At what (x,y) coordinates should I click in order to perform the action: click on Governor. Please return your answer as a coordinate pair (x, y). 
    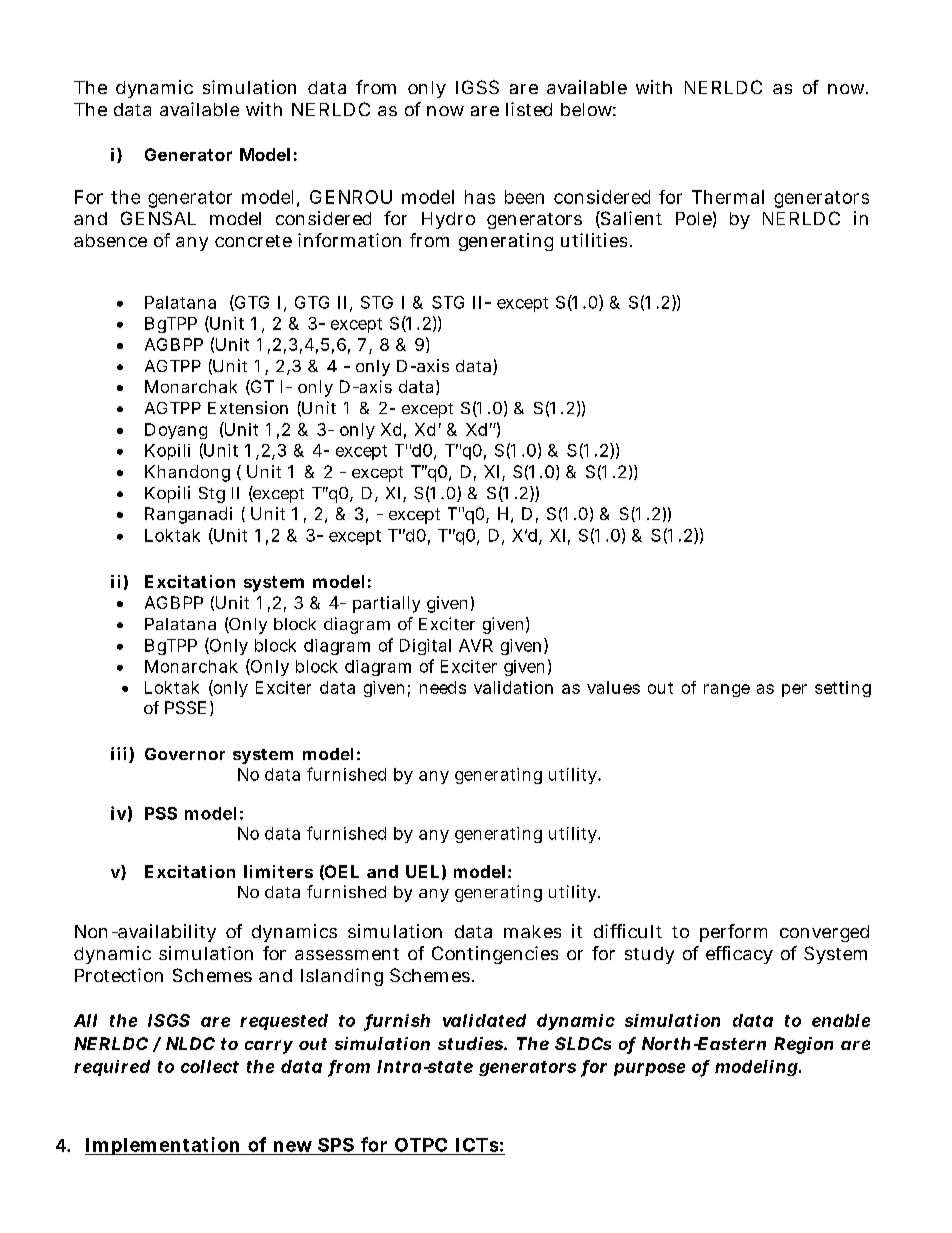
    Looking at the image, I should click on (185, 754).
